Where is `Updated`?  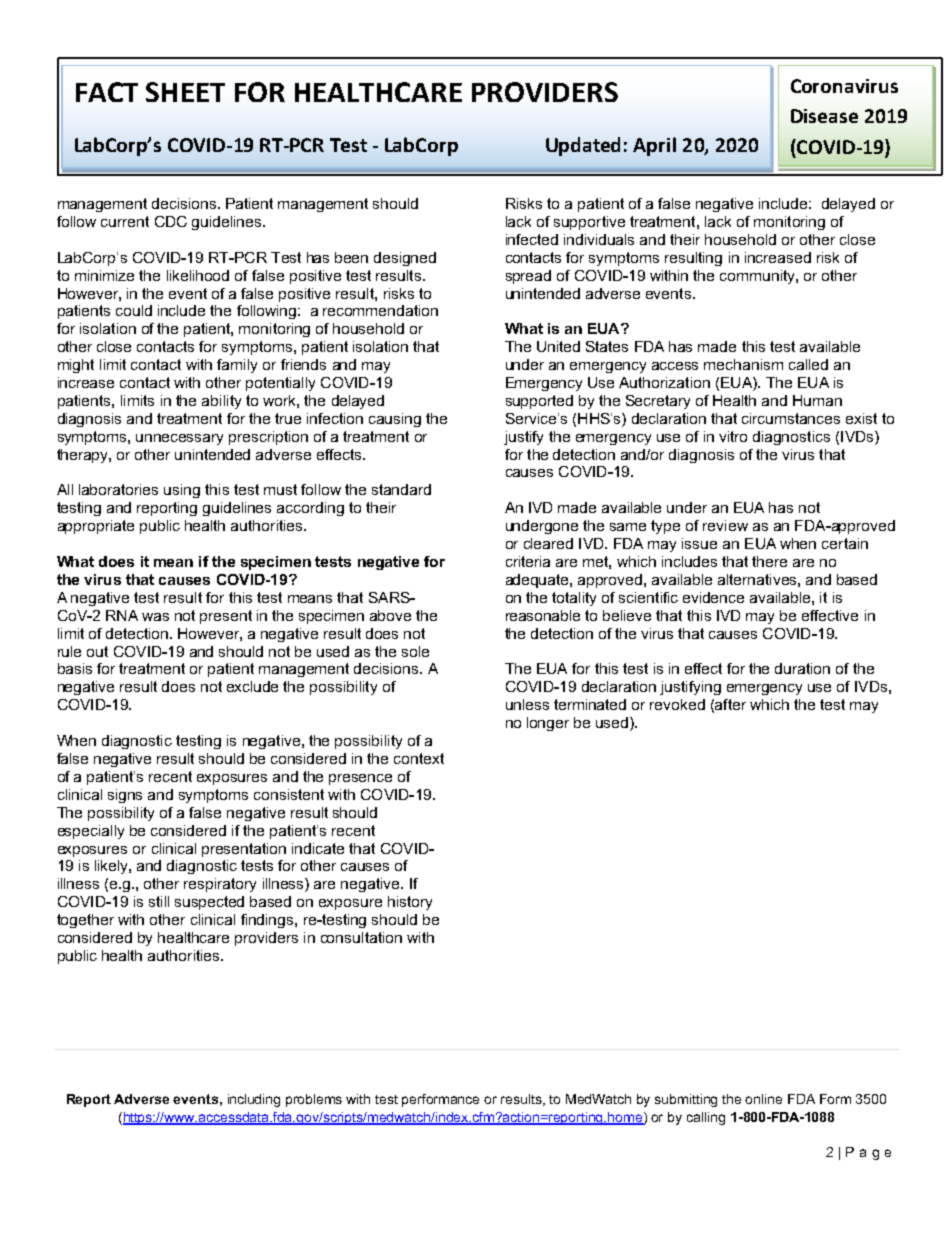
Updated is located at coordinates (583, 146).
